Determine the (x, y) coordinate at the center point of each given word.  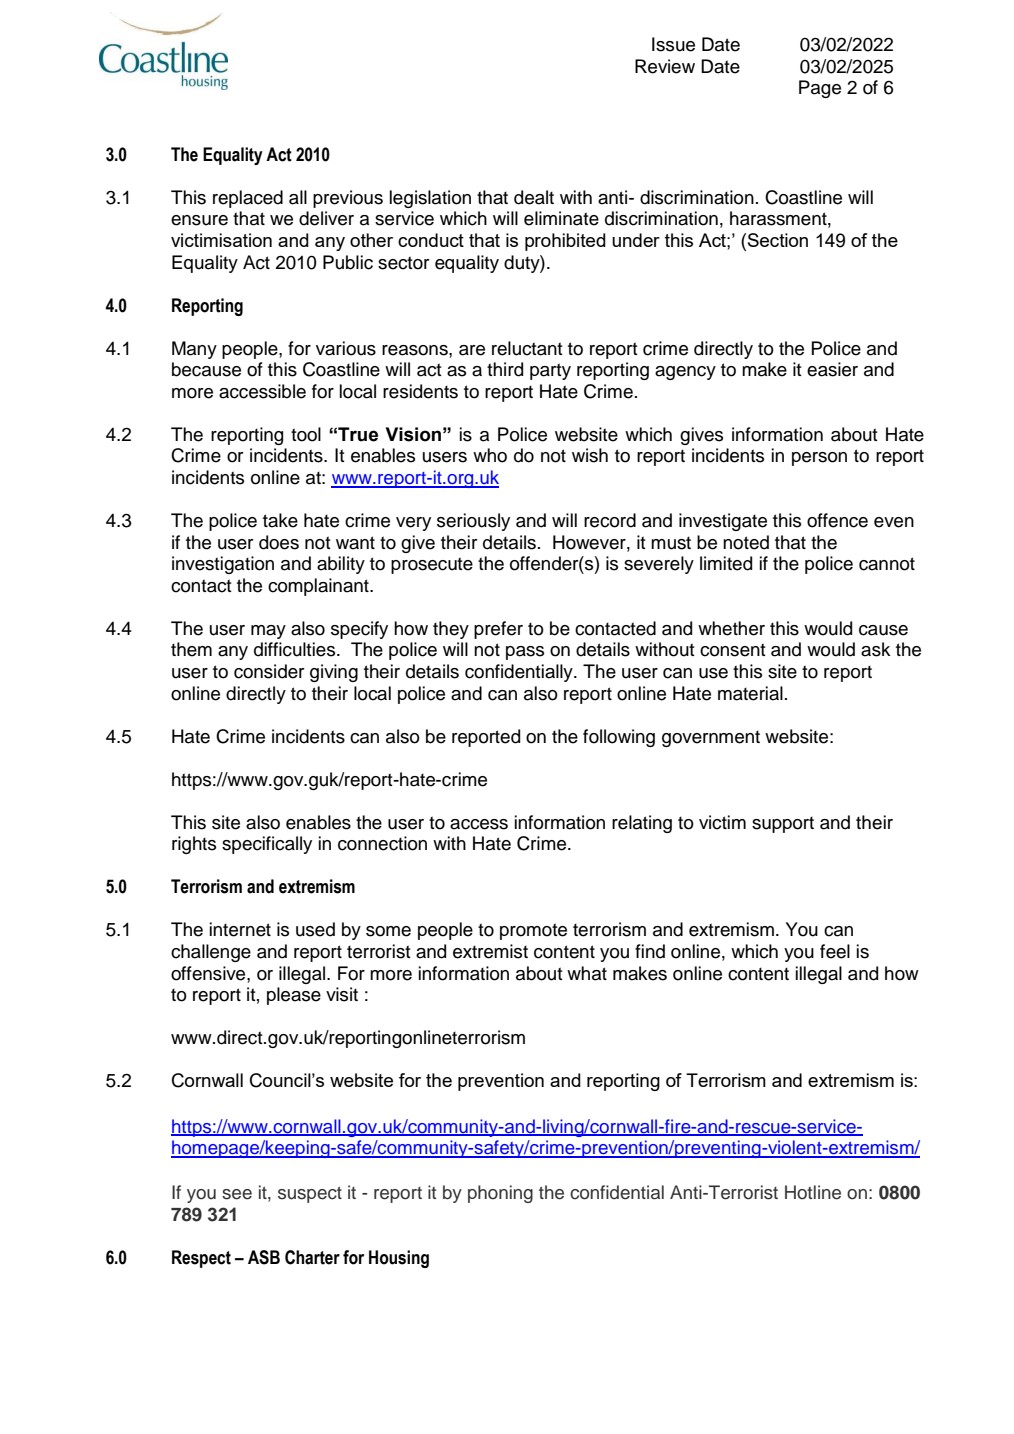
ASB (264, 1257)
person (819, 459)
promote (533, 931)
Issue (673, 44)
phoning (500, 1194)
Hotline (813, 1192)
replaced (248, 199)
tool (306, 434)
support (783, 824)
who (490, 455)
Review (665, 66)
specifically (267, 845)
